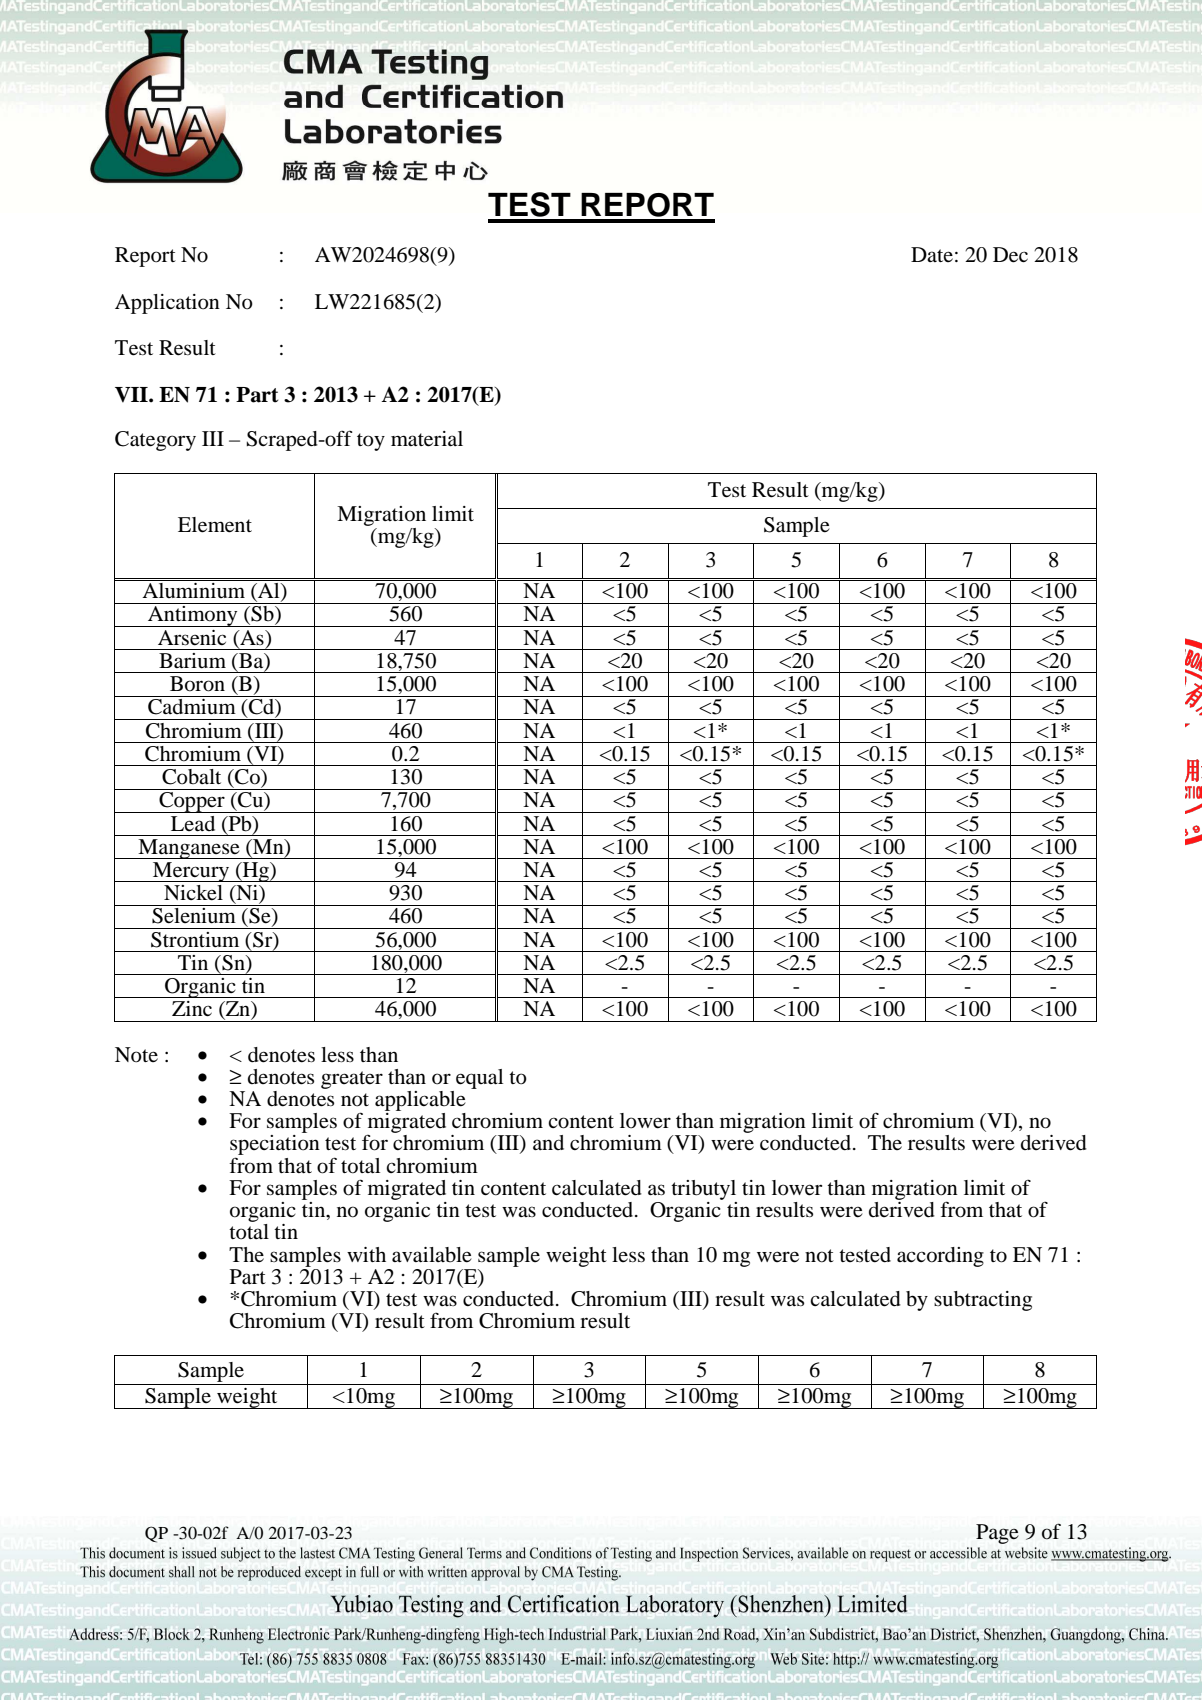 This document has width=1202, height=1700. What do you see at coordinates (371, 442) in the document?
I see `toy` at bounding box center [371, 442].
